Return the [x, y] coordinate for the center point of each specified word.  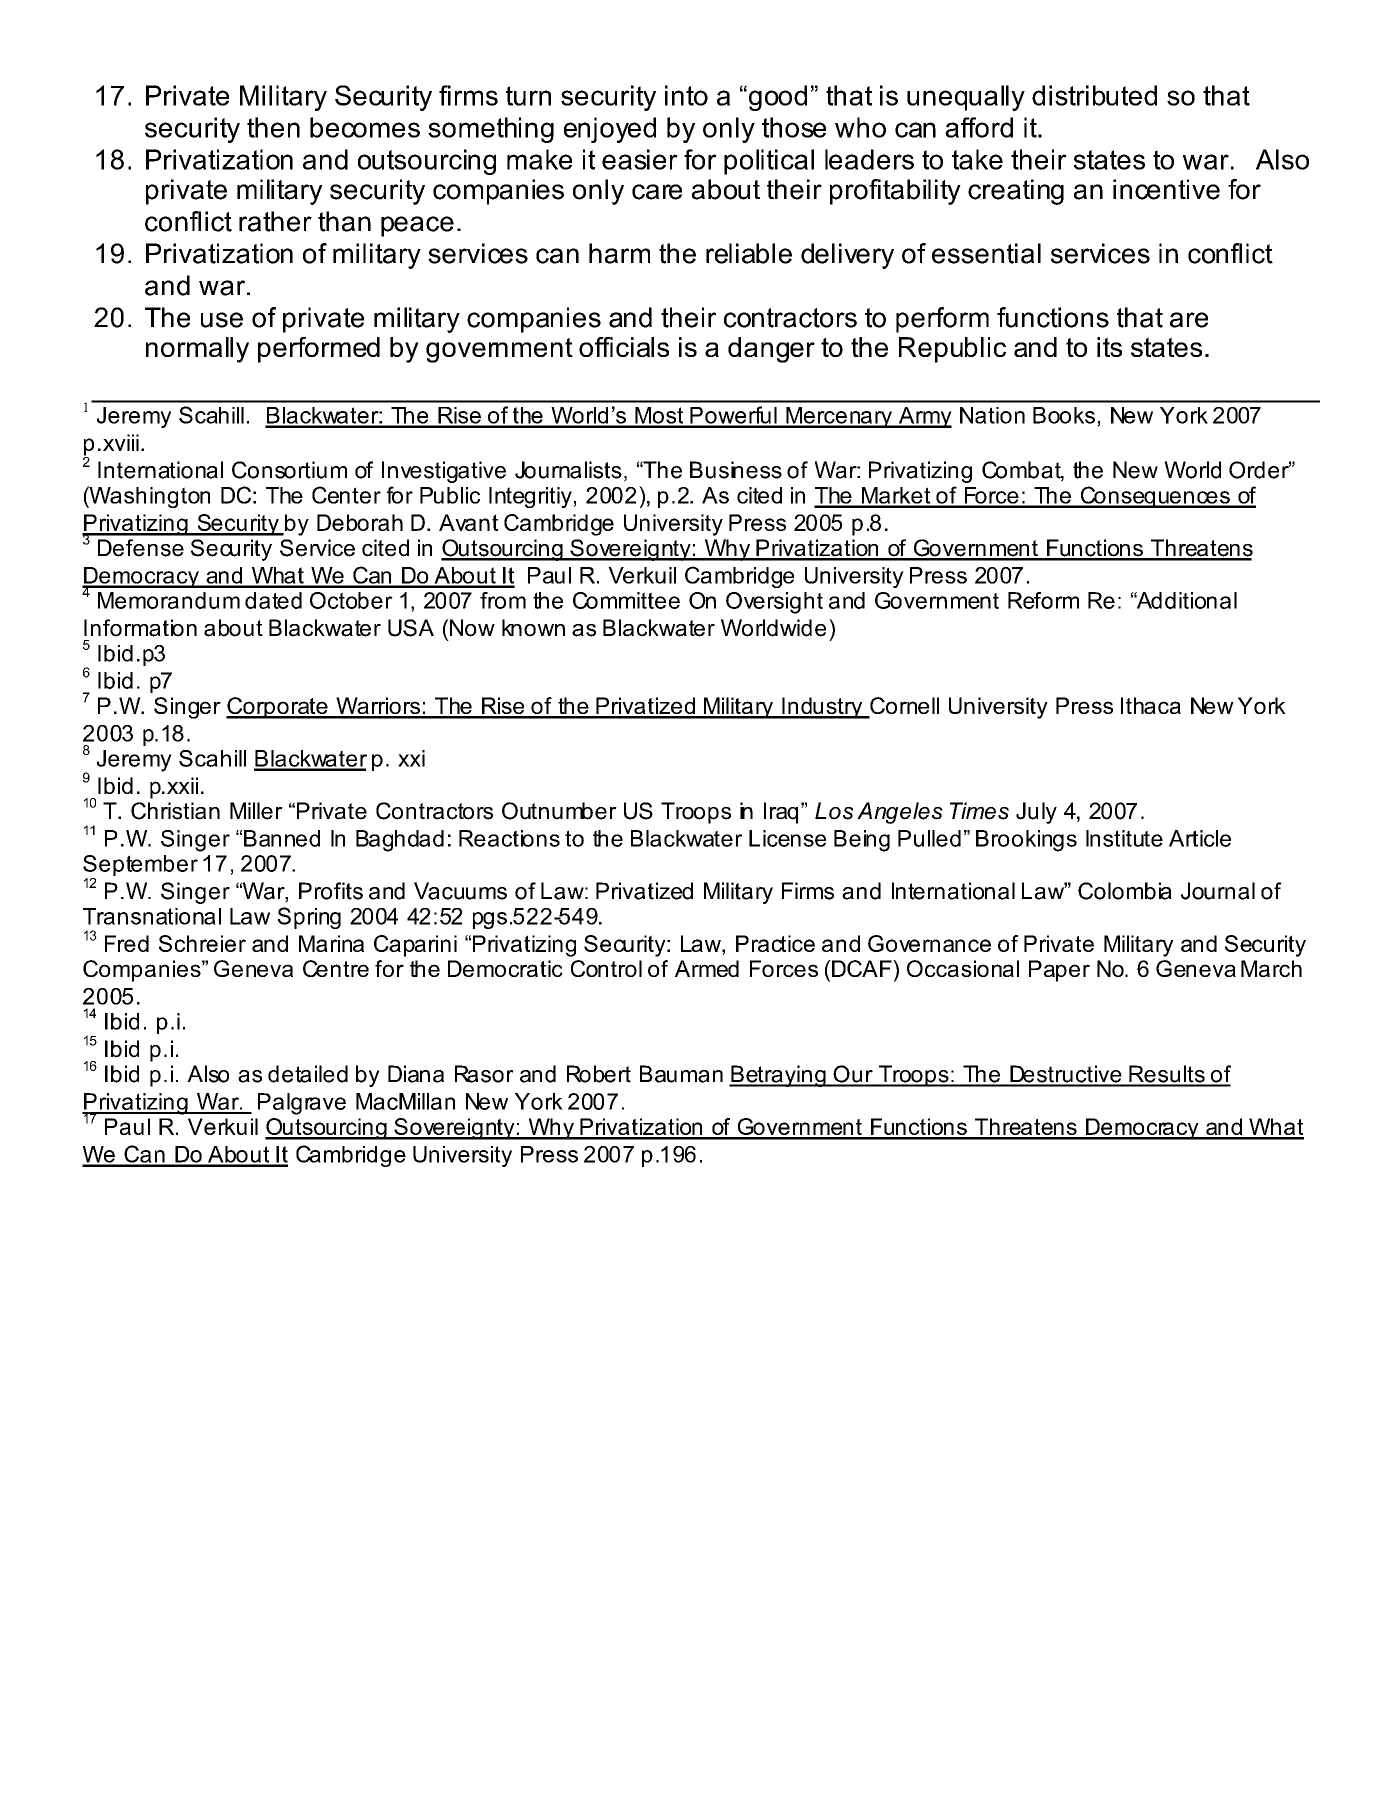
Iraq [781, 813]
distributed [1094, 95]
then [273, 127]
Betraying [778, 1076]
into [686, 95]
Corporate [278, 708]
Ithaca [1151, 705]
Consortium [289, 470]
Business [736, 470]
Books [1064, 415]
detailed [308, 1074]
